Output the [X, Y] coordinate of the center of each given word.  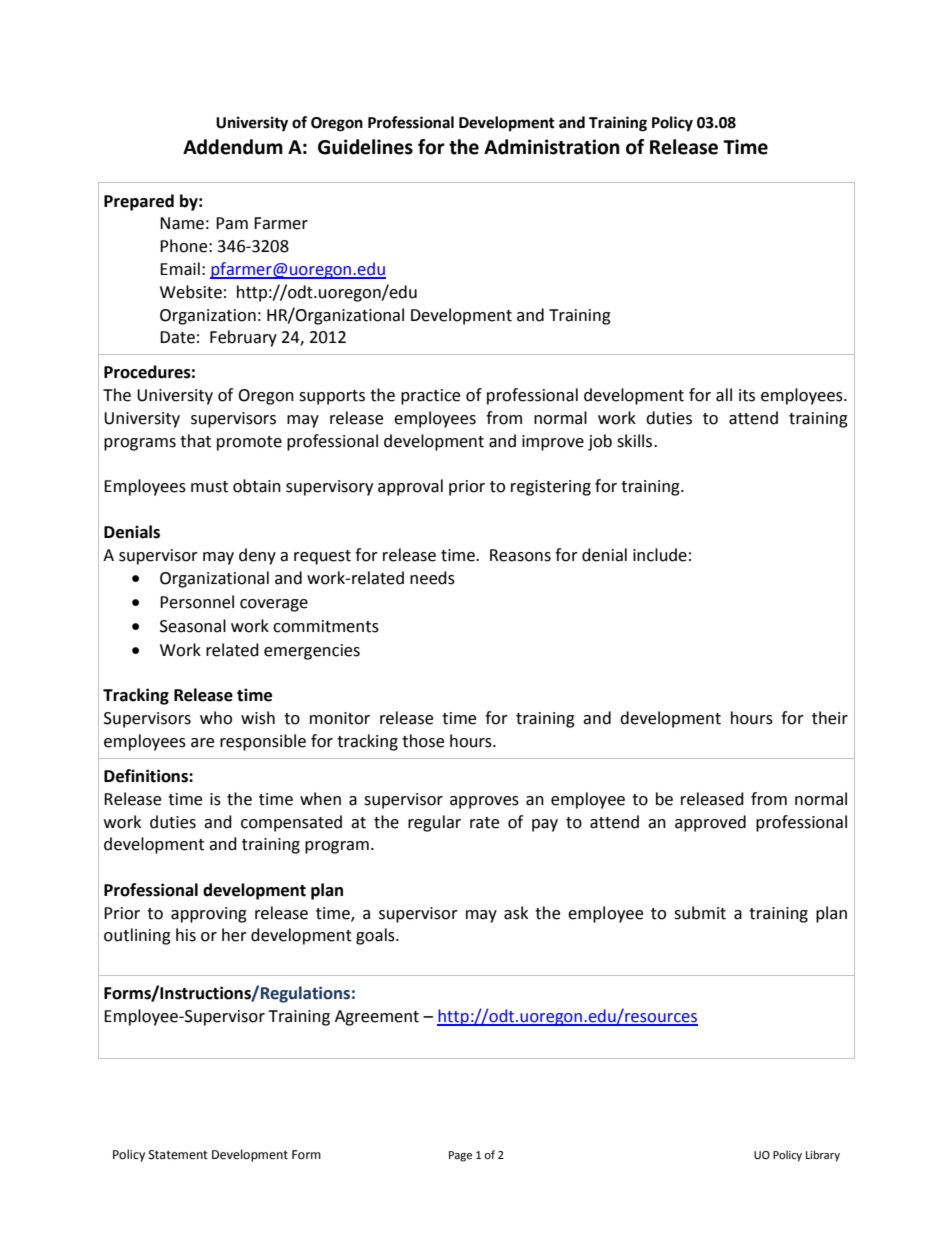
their [830, 718]
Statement [178, 1155]
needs [432, 578]
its [747, 395]
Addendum [233, 147]
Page [460, 1156]
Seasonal [193, 626]
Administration [552, 147]
